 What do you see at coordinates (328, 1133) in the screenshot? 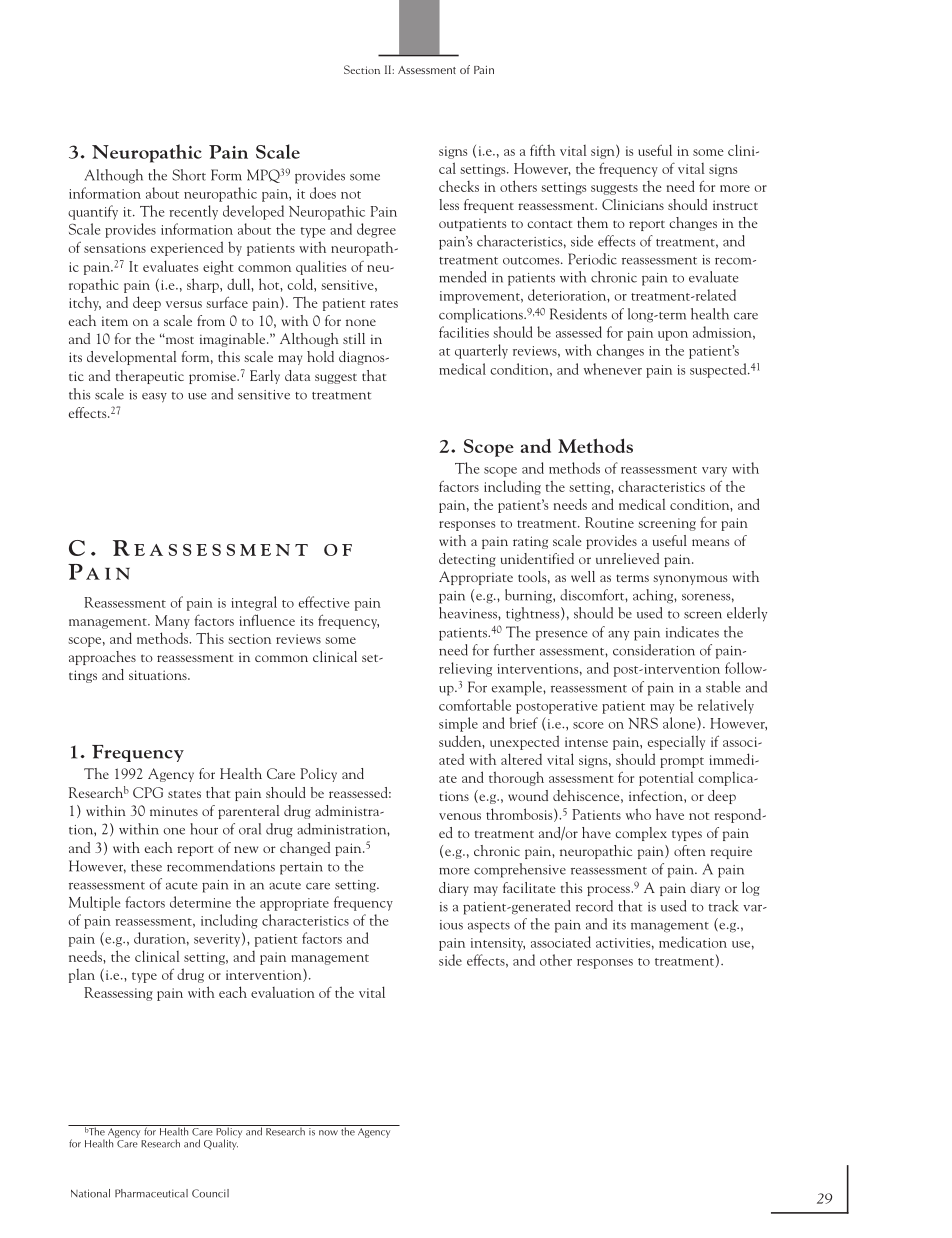
I see `now` at bounding box center [328, 1133].
